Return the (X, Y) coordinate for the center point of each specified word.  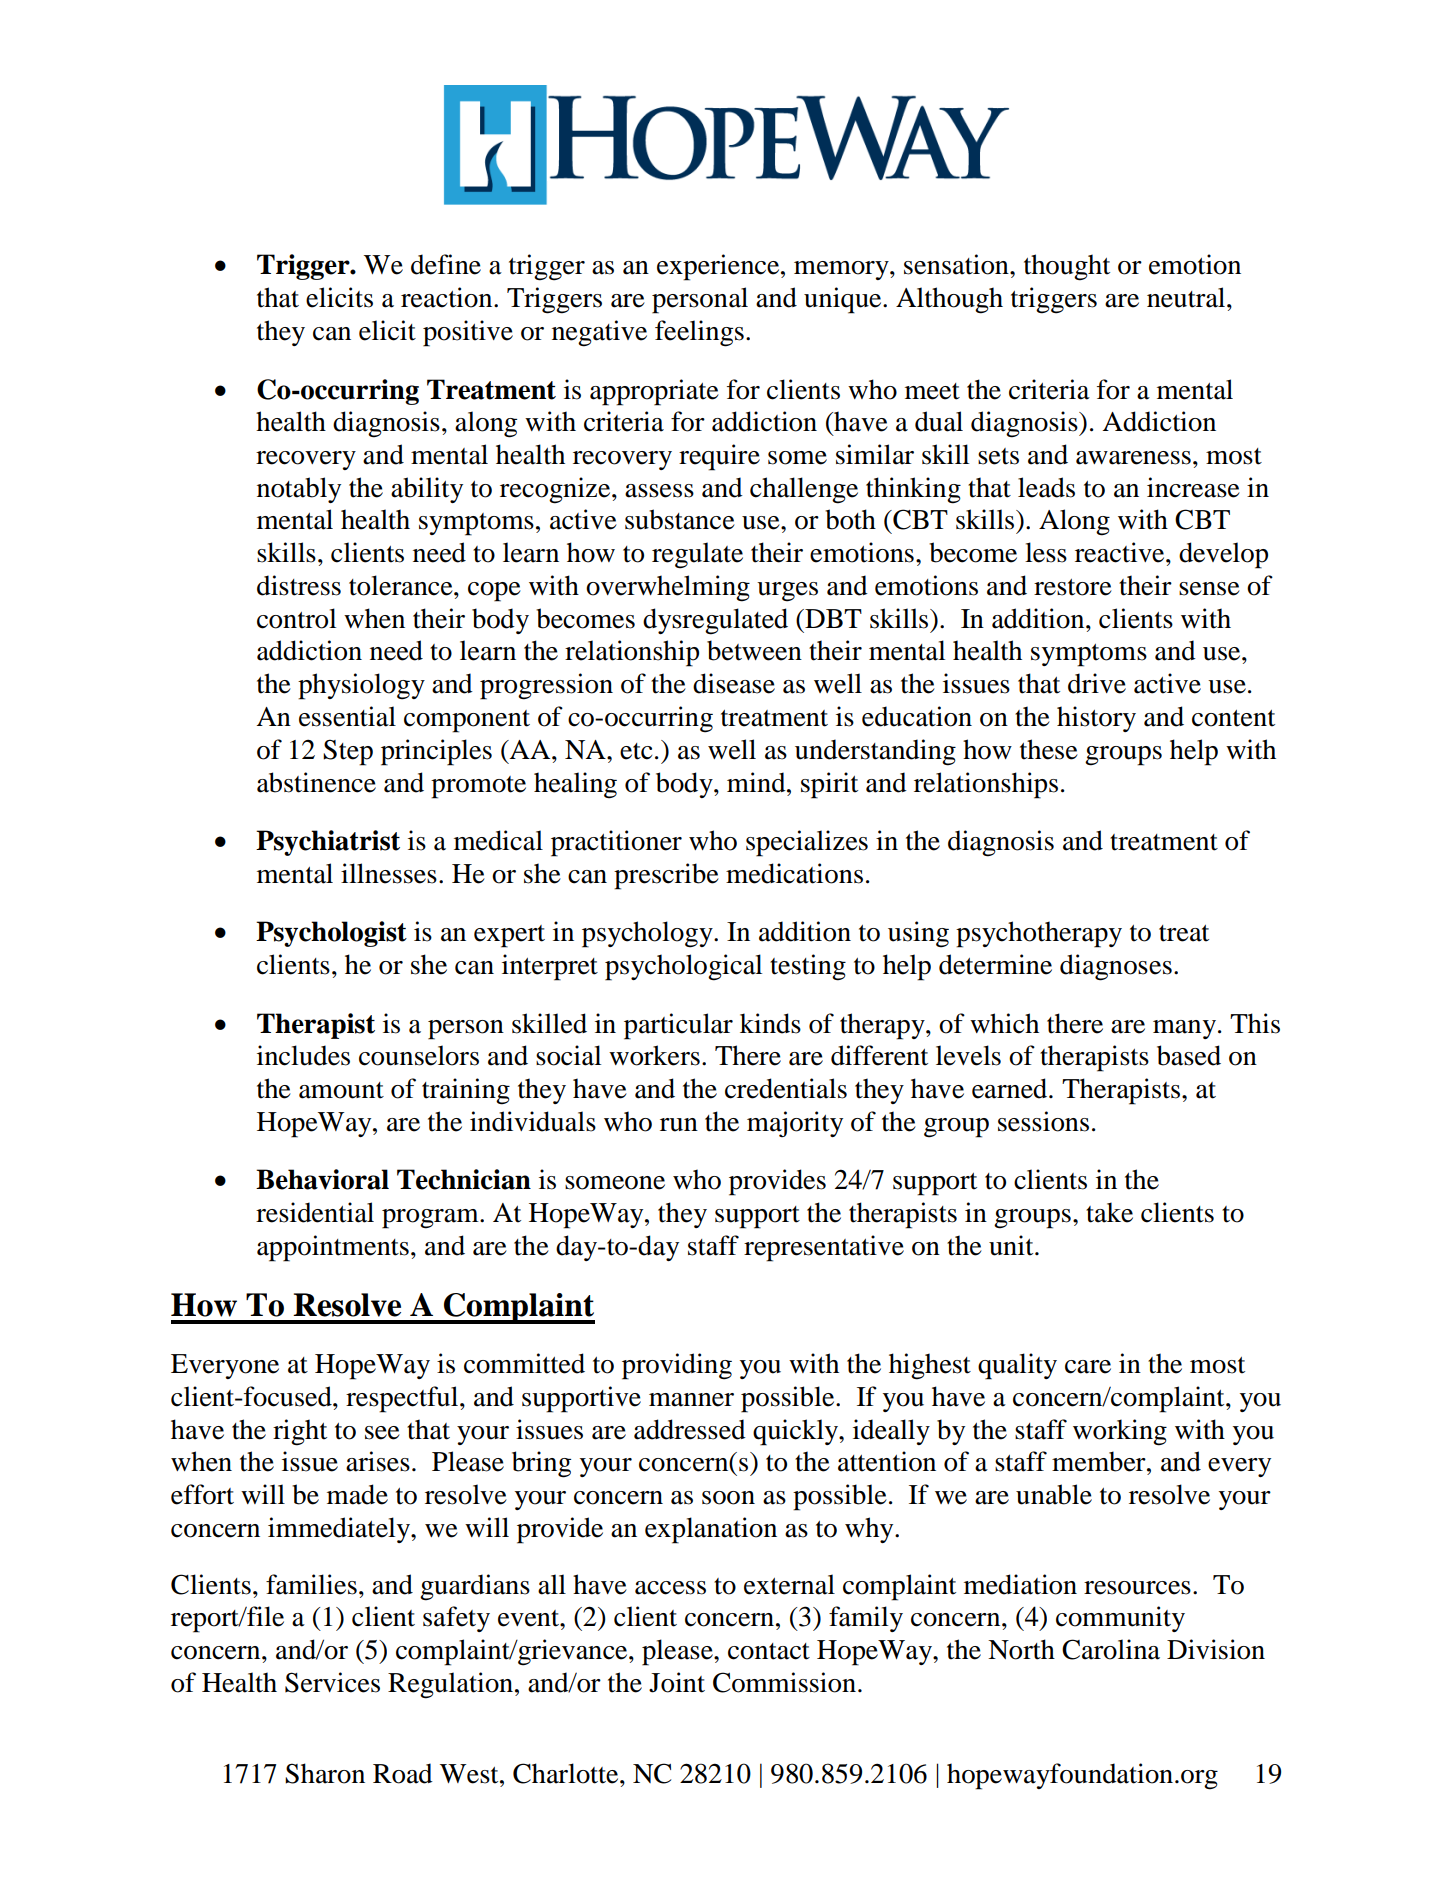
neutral (1187, 297)
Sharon (325, 1773)
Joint (677, 1682)
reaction (448, 297)
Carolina (1111, 1649)
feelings (699, 333)
